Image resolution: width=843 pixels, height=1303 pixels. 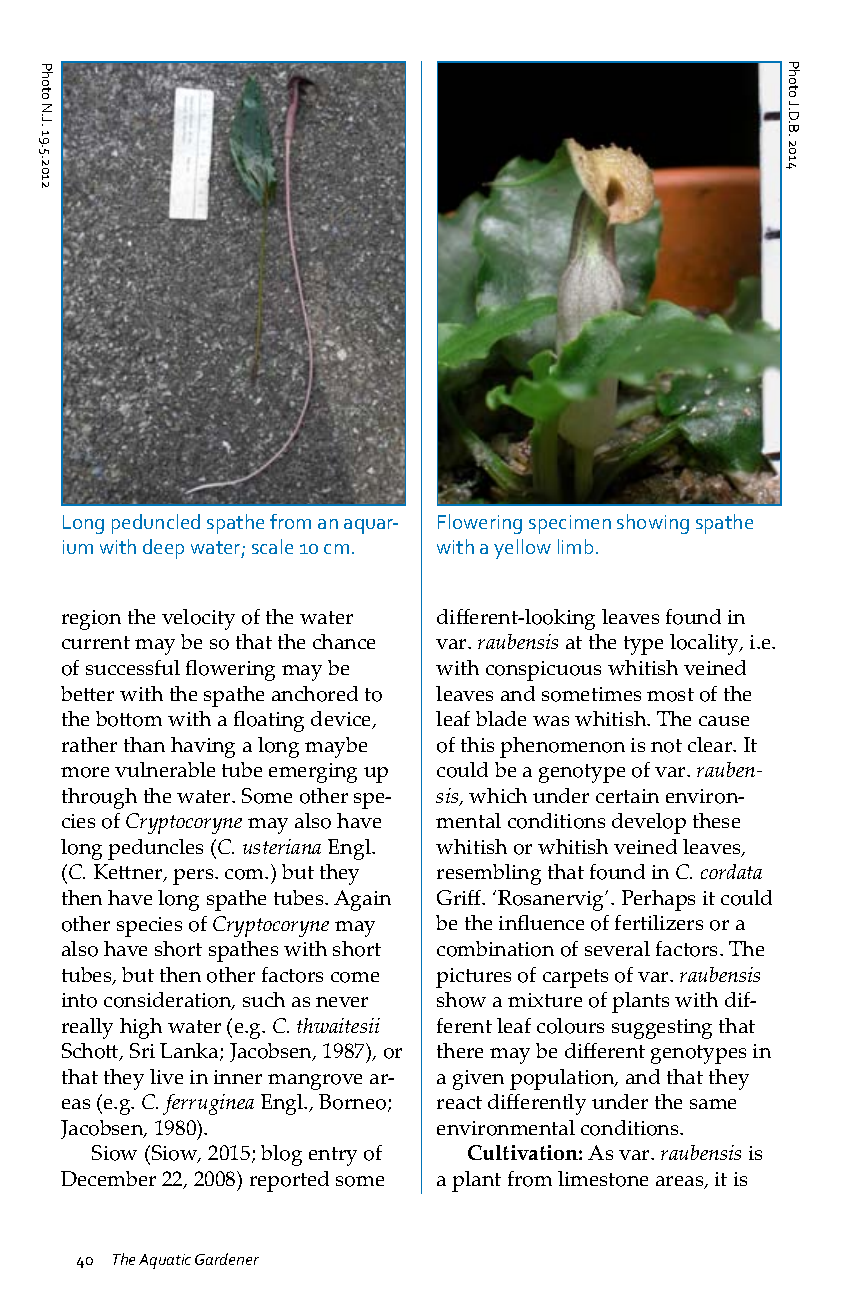 What do you see at coordinates (165, 769) in the screenshot?
I see `vulnerable` at bounding box center [165, 769].
